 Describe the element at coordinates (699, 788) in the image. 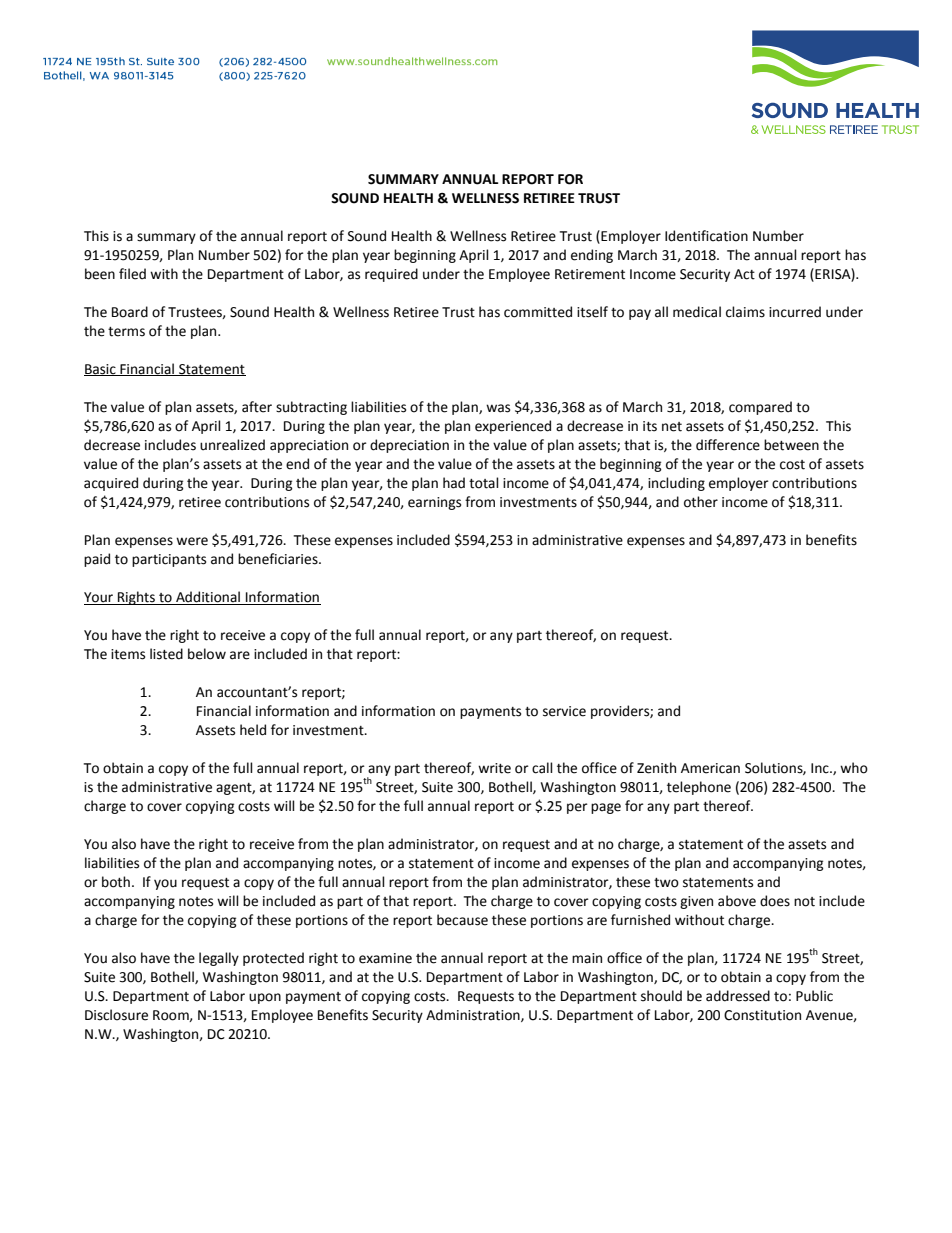

I see `telephone` at that location.
